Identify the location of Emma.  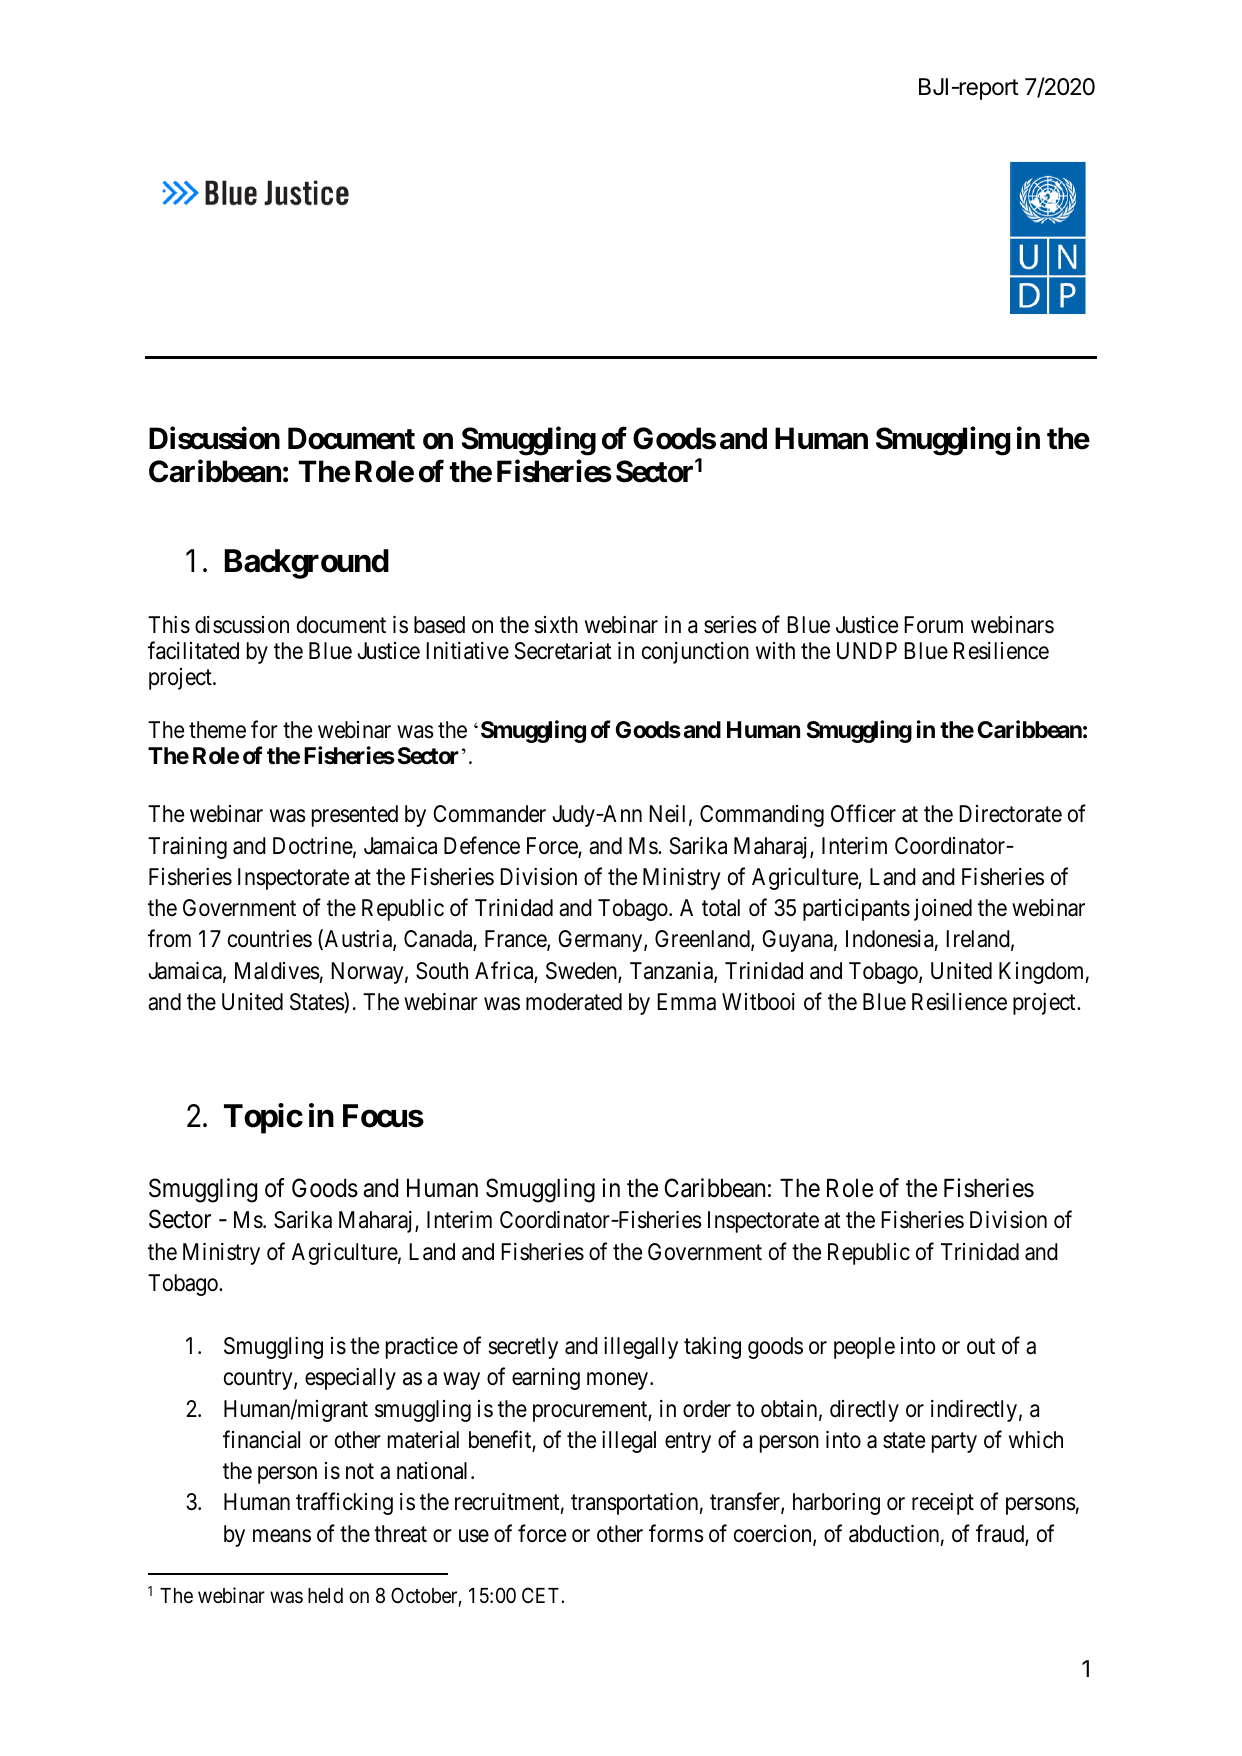
(686, 1002).
